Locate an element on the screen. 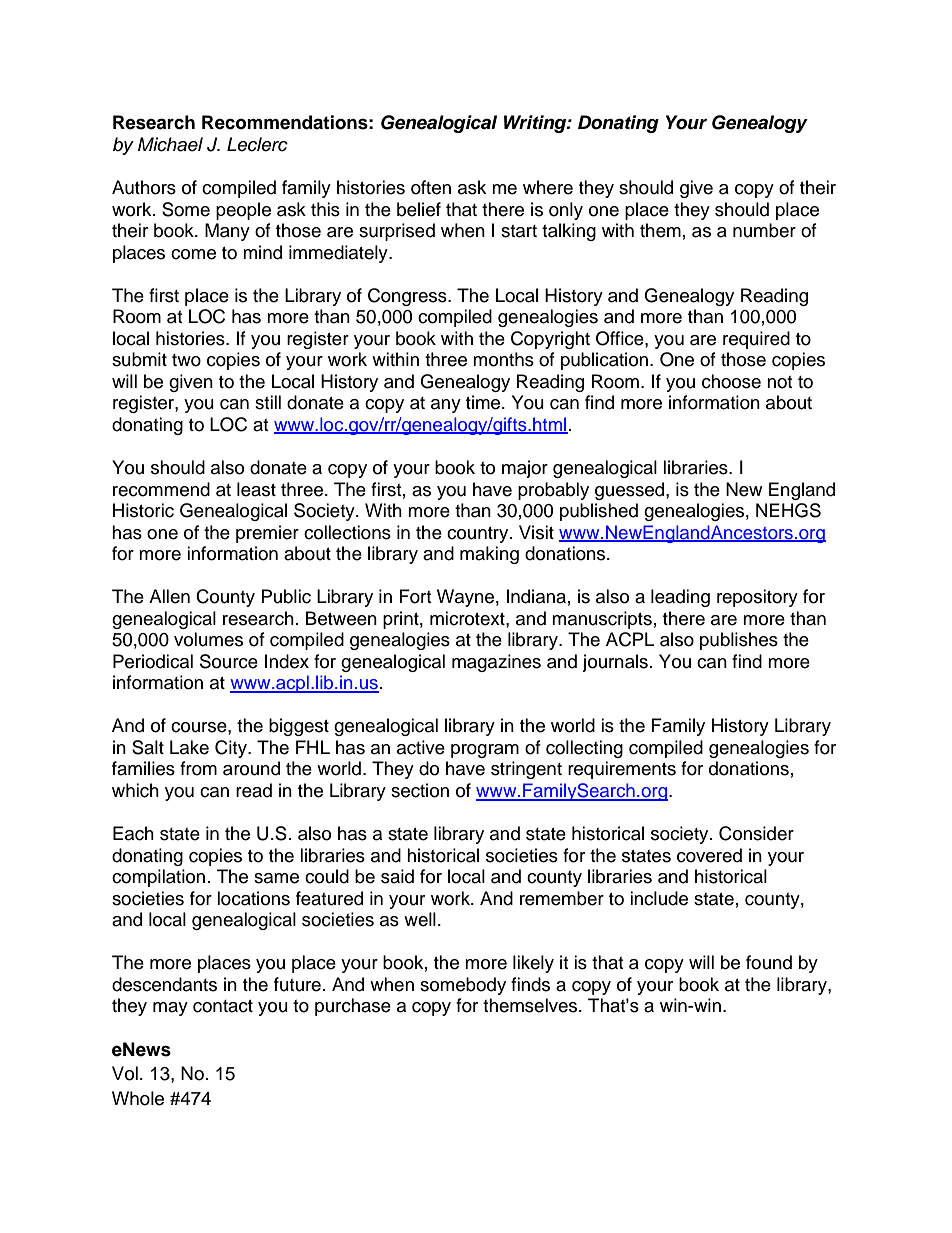  found is located at coordinates (769, 962).
